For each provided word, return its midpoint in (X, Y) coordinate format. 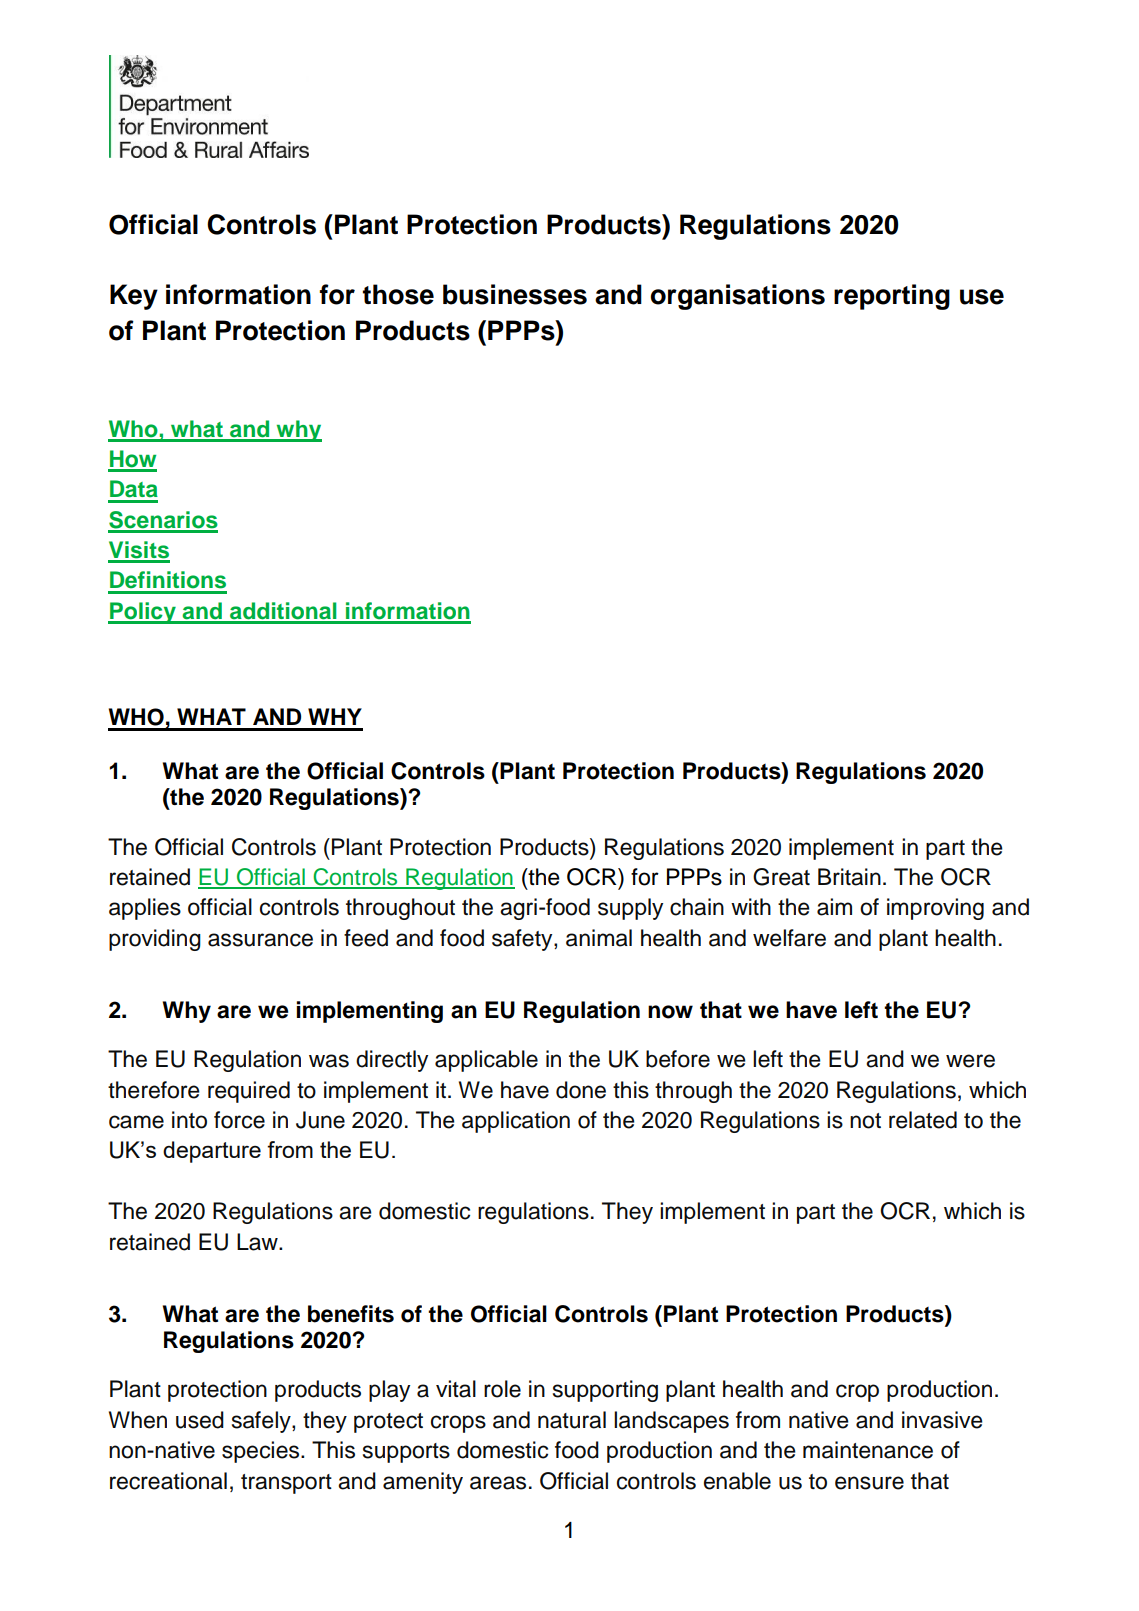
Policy (143, 613)
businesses (515, 294)
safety (523, 940)
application (516, 1122)
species (262, 1452)
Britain (849, 877)
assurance (260, 940)
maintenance (868, 1450)
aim (834, 907)
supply (630, 909)
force (239, 1120)
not (865, 1121)
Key (134, 297)
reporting (892, 297)
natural (572, 1420)
